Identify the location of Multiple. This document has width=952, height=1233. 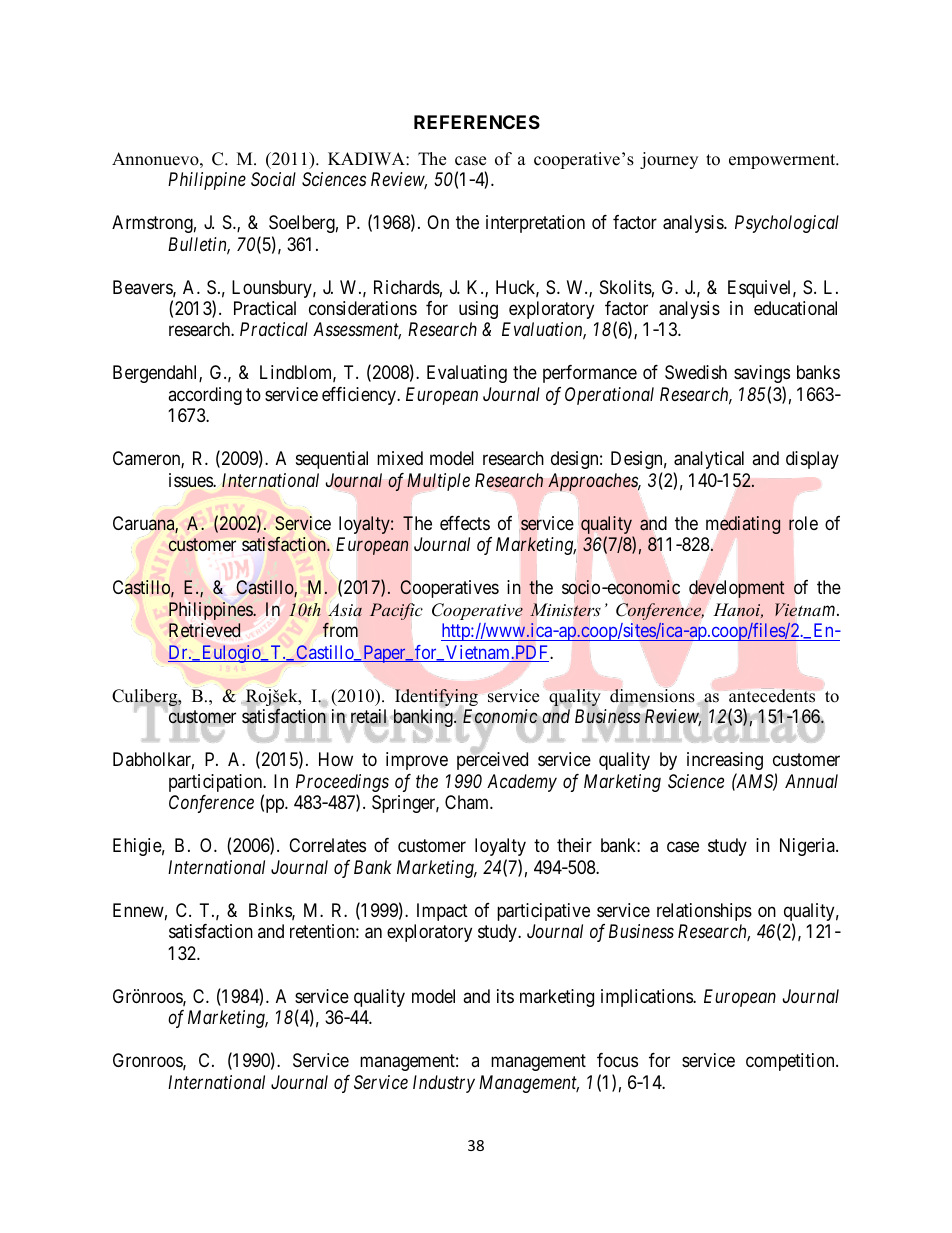
(438, 482).
